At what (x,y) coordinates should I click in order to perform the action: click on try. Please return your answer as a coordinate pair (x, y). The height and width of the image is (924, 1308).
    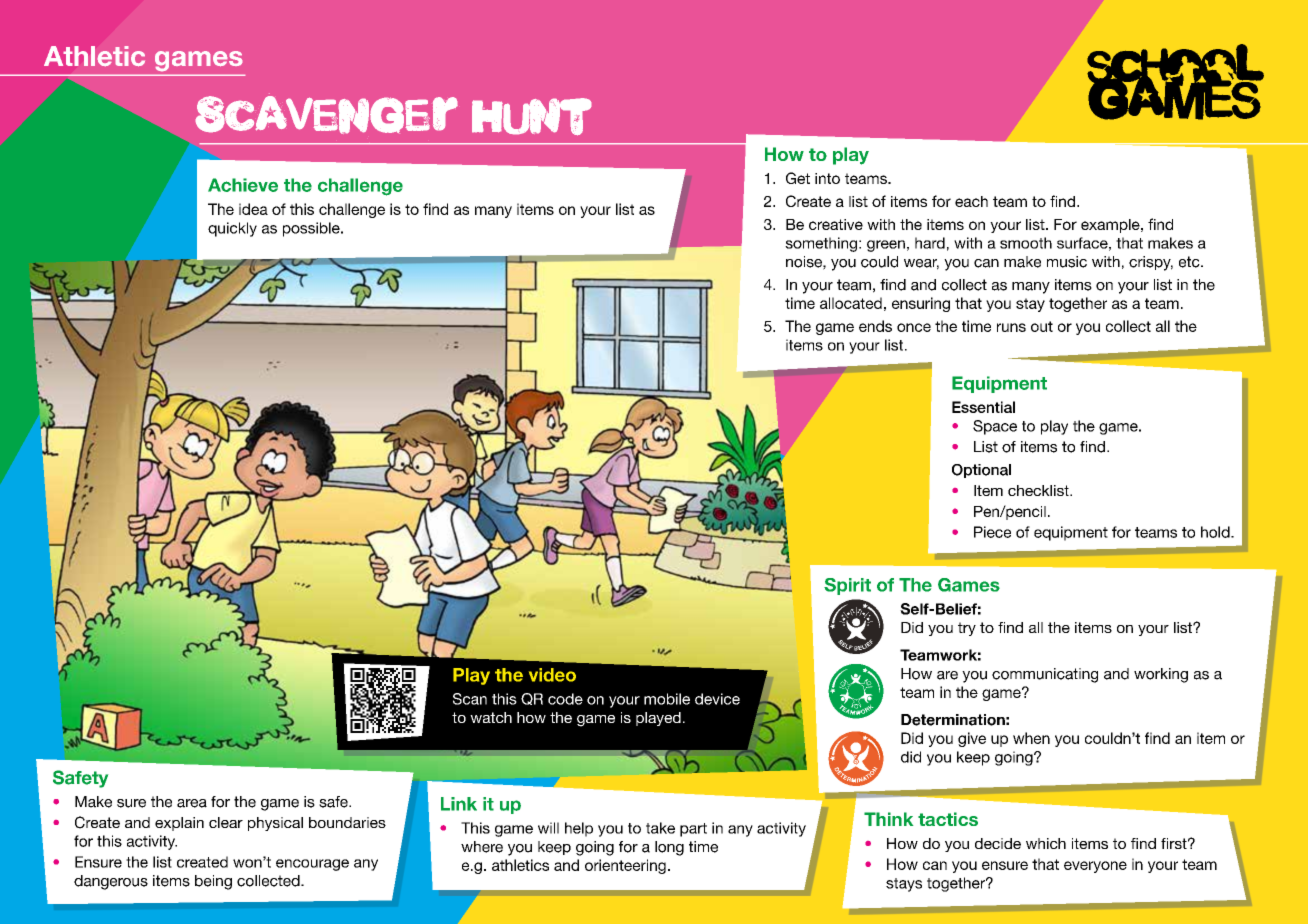
    Looking at the image, I should click on (967, 629).
